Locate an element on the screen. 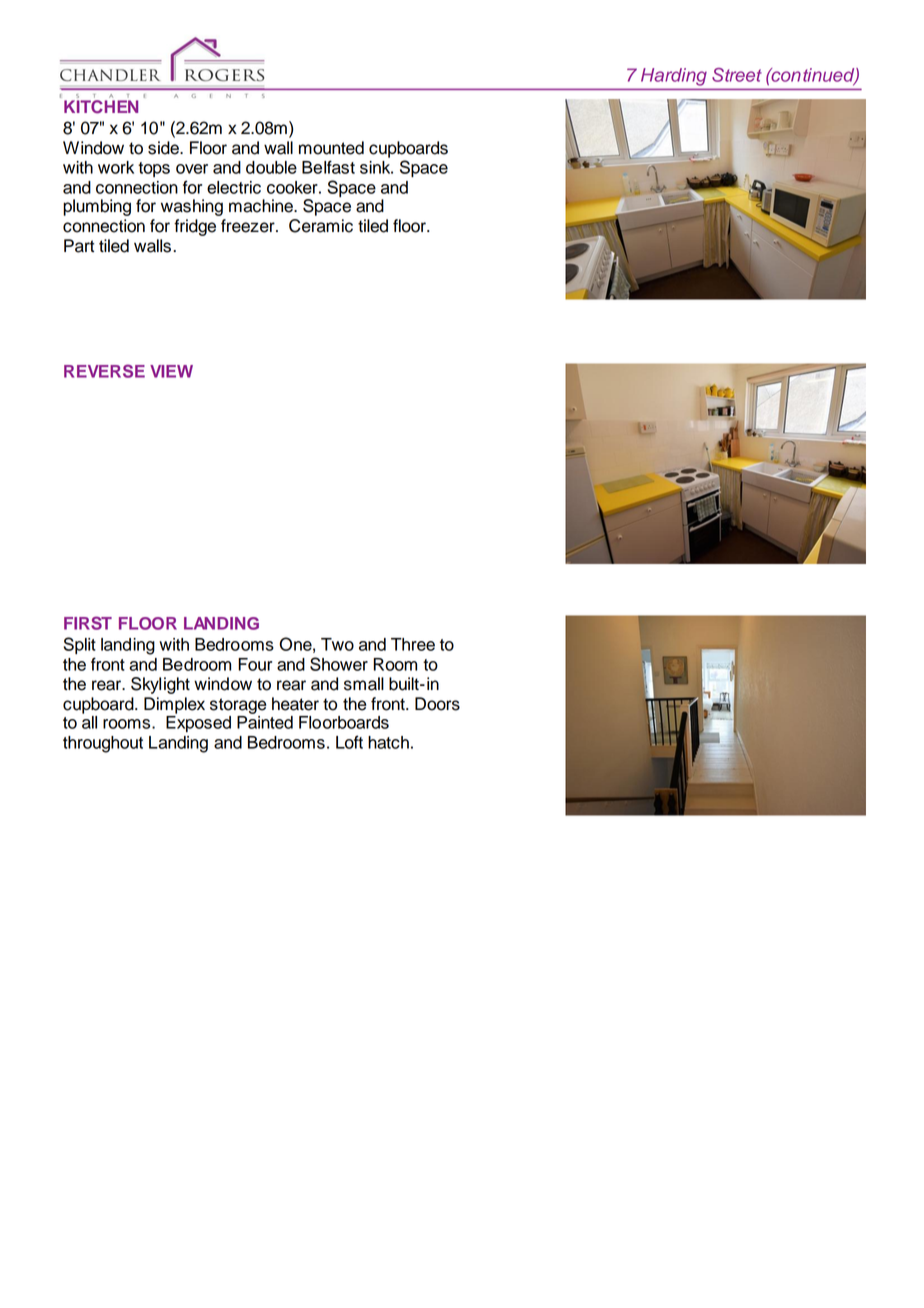 This screenshot has width=924, height=1308. KITCHEN is located at coordinates (101, 107).
